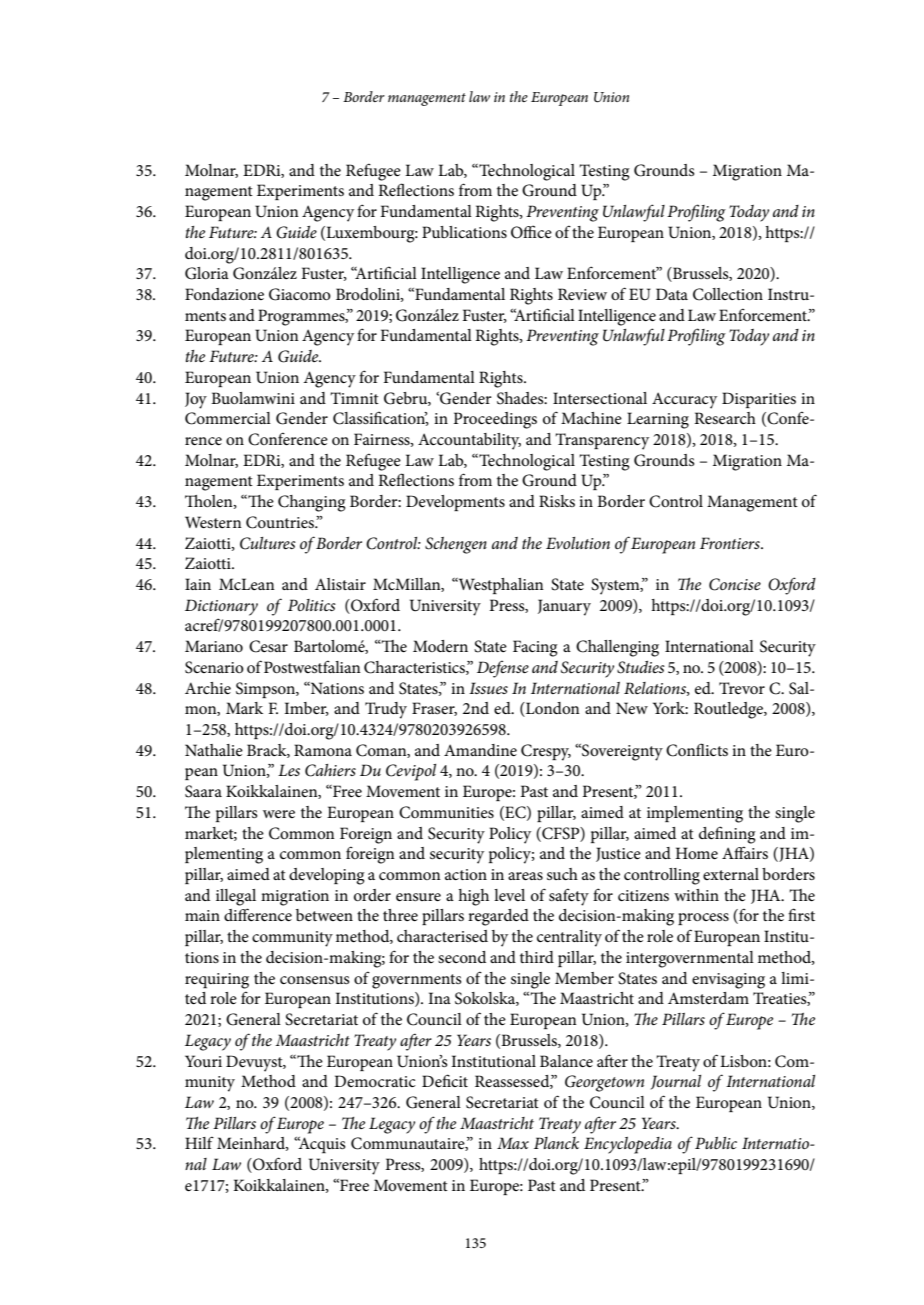 The height and width of the screenshot is (1305, 924). What do you see at coordinates (725, 418) in the screenshot?
I see `Research` at bounding box center [725, 418].
